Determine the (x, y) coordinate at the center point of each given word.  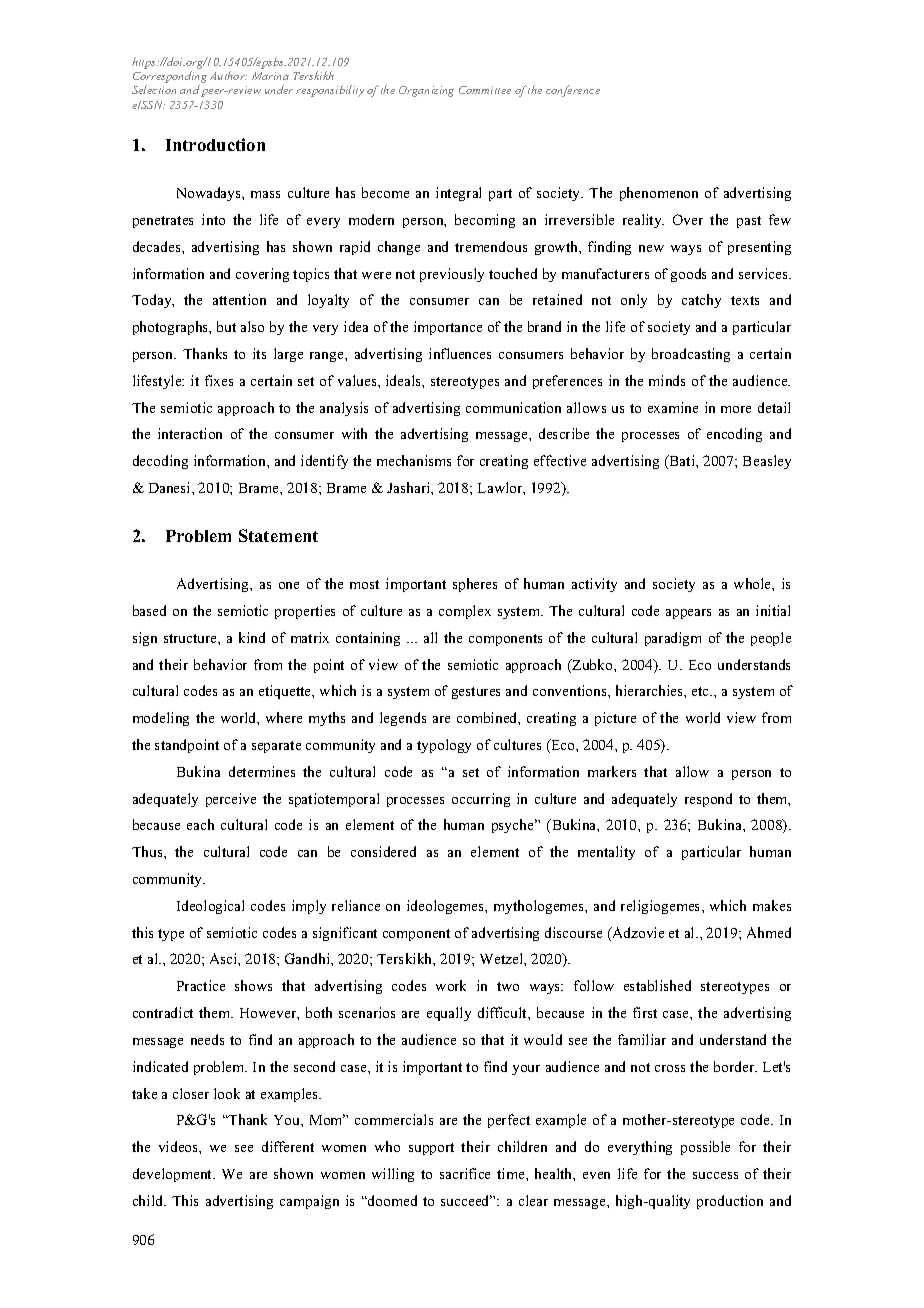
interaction (190, 433)
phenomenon (659, 194)
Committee (485, 90)
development (174, 1175)
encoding (734, 435)
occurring (481, 800)
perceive (231, 800)
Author (228, 75)
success (715, 1175)
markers (612, 771)
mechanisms (414, 460)
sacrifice (465, 1173)
